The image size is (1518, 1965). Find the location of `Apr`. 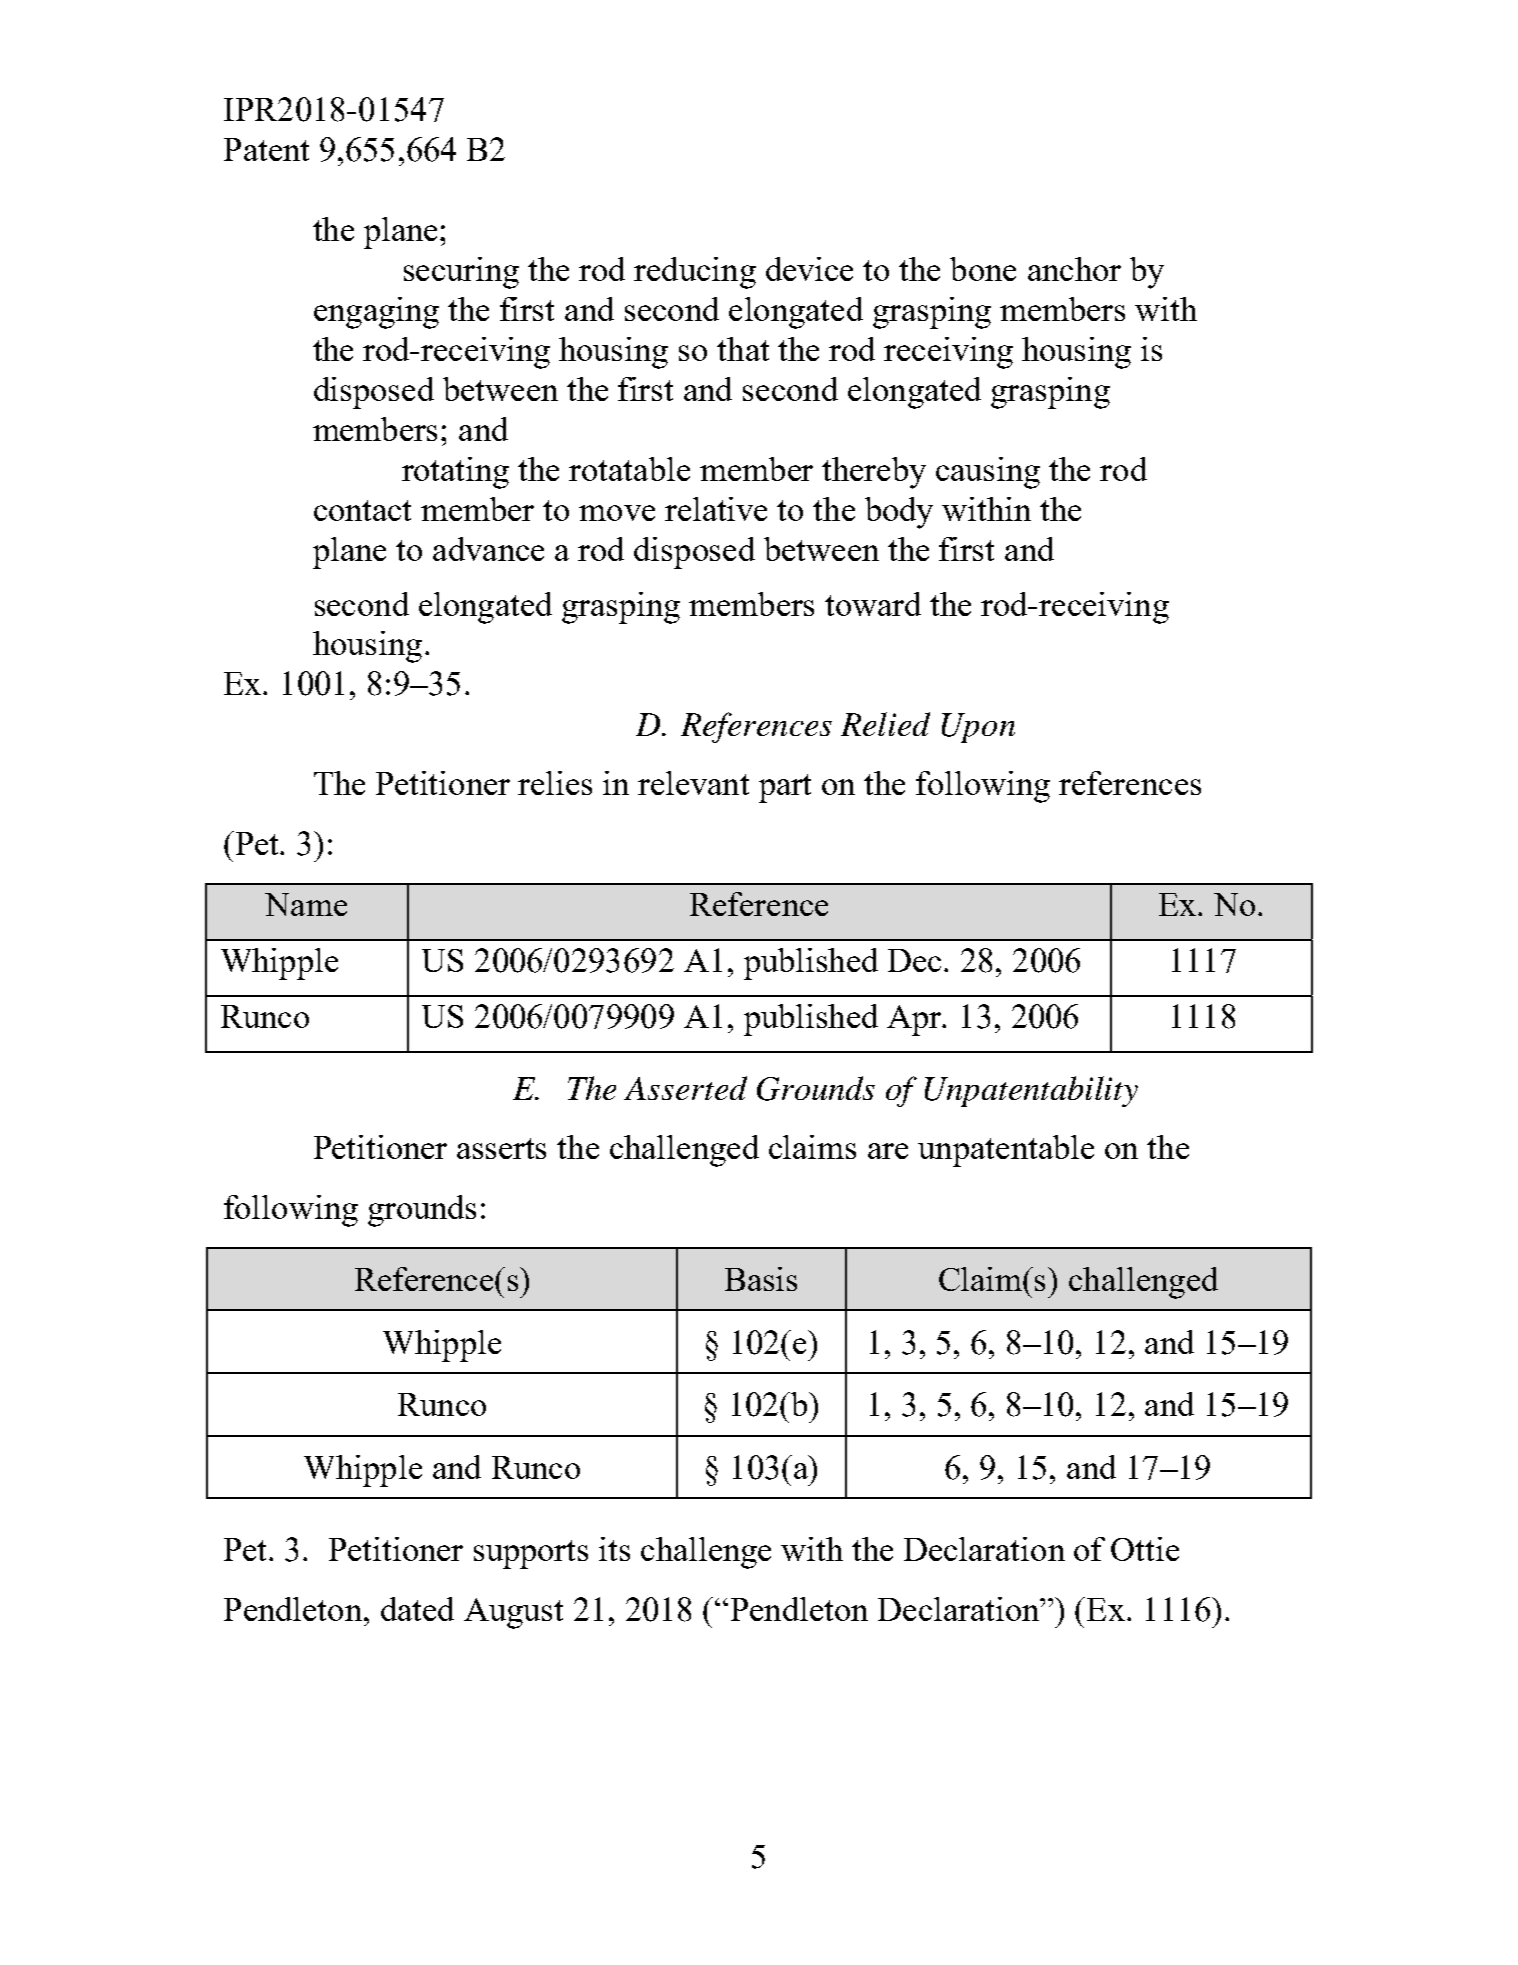

Apr is located at coordinates (915, 1020).
